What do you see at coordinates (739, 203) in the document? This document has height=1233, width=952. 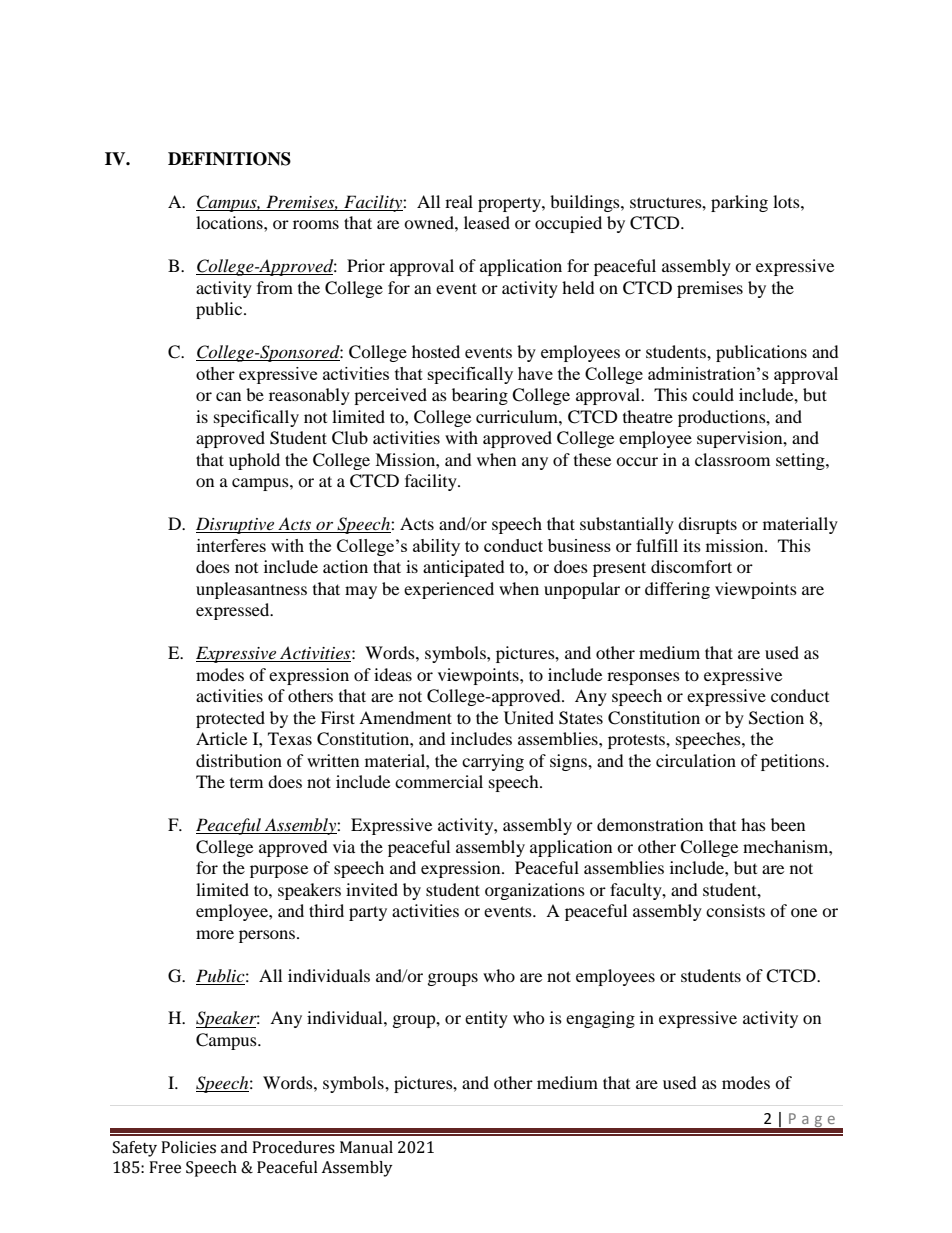 I see `parking` at bounding box center [739, 203].
